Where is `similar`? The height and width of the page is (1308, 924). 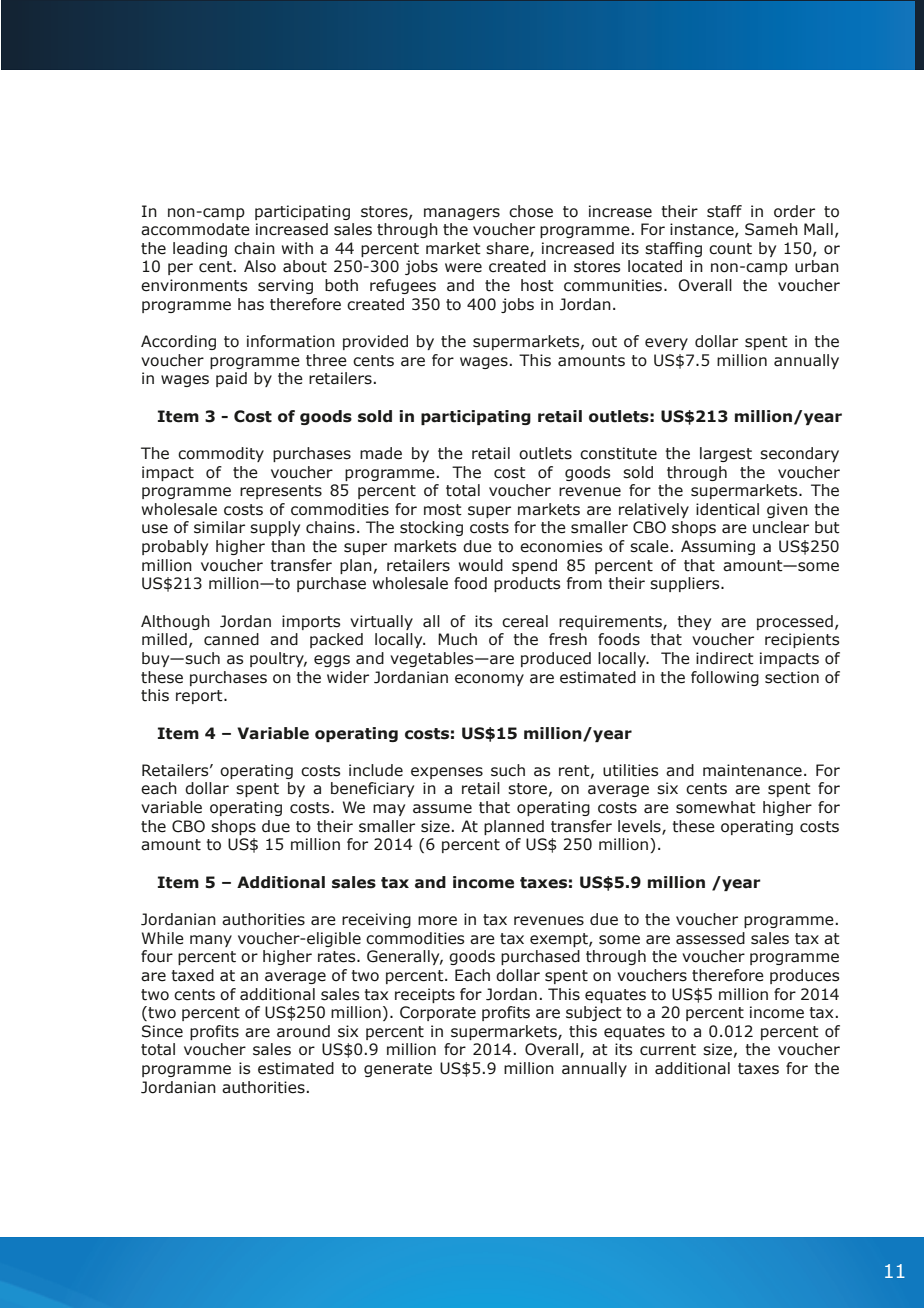
similar is located at coordinates (219, 527).
